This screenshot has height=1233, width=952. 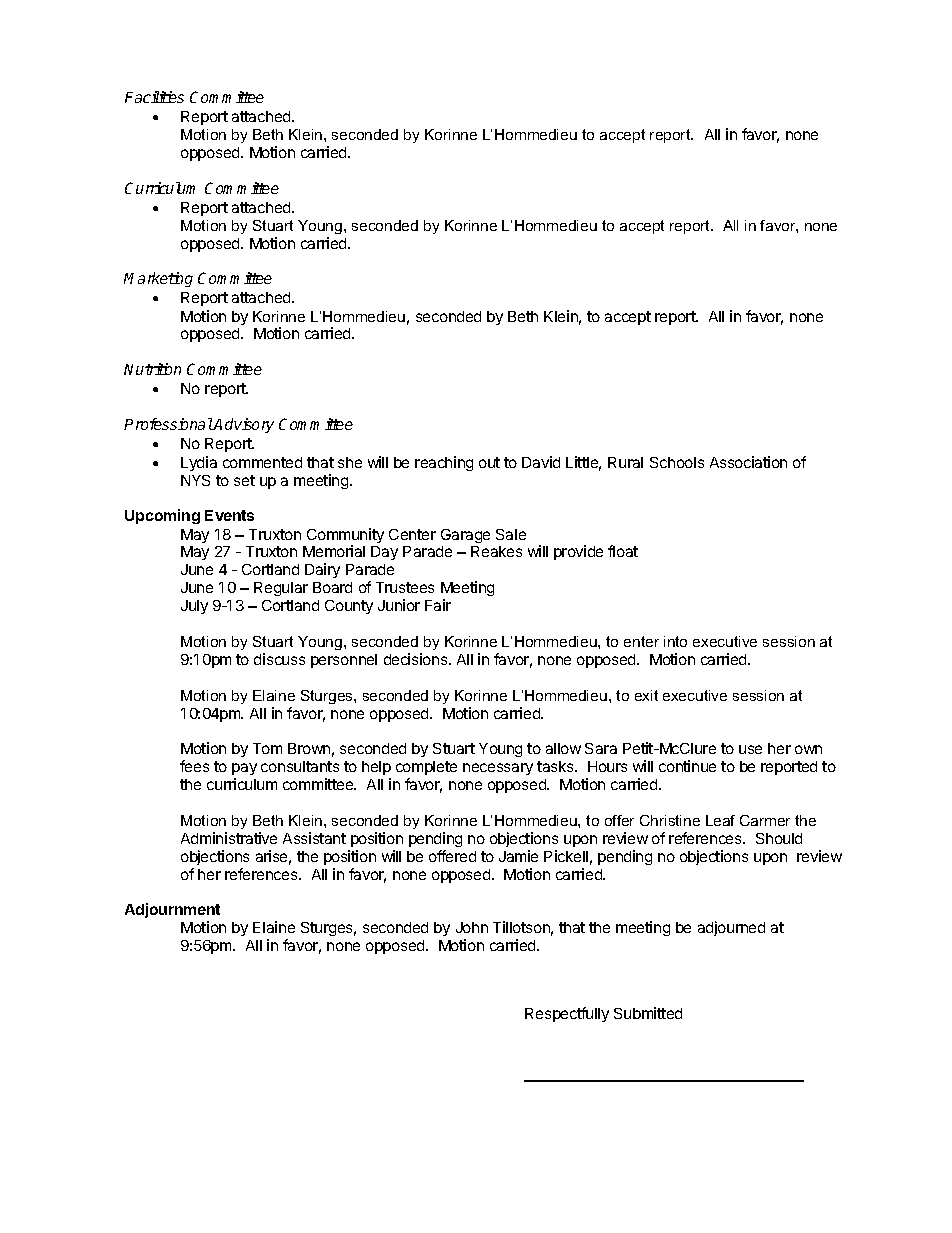 I want to click on Adjournment, so click(x=172, y=910).
